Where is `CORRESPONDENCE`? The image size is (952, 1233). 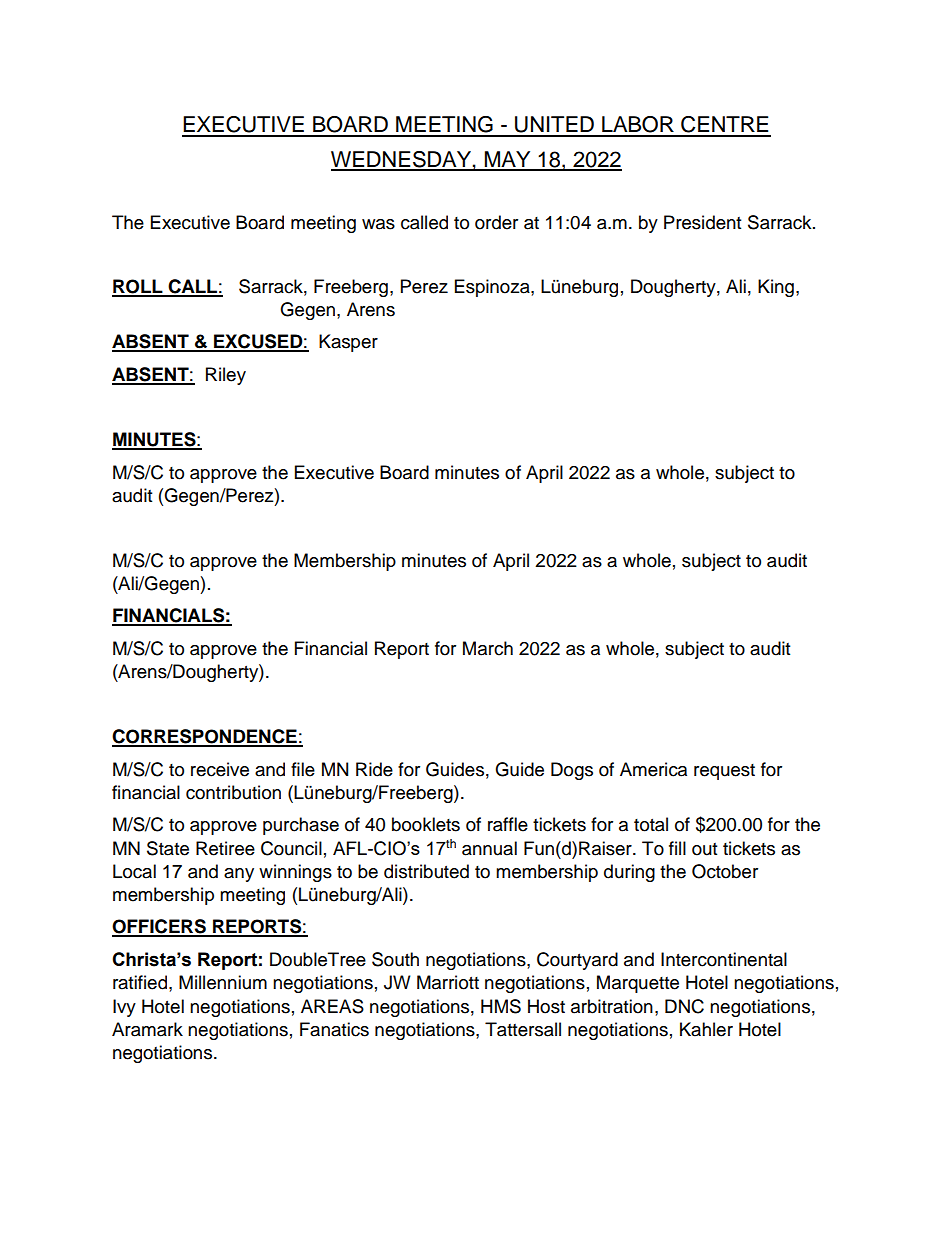 CORRESPONDENCE is located at coordinates (205, 737).
